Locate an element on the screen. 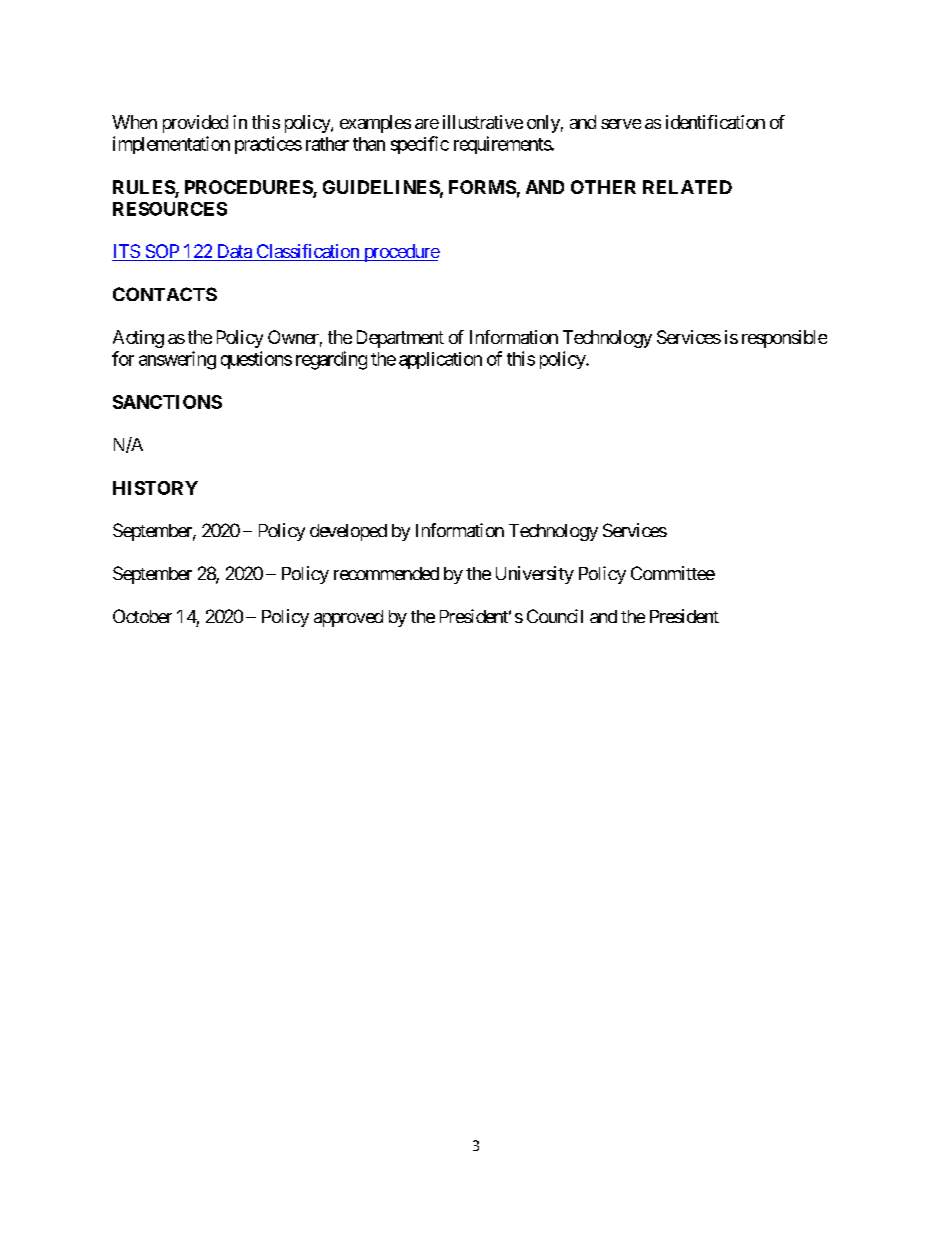 The width and height of the screenshot is (952, 1233). answering is located at coordinates (177, 360).
